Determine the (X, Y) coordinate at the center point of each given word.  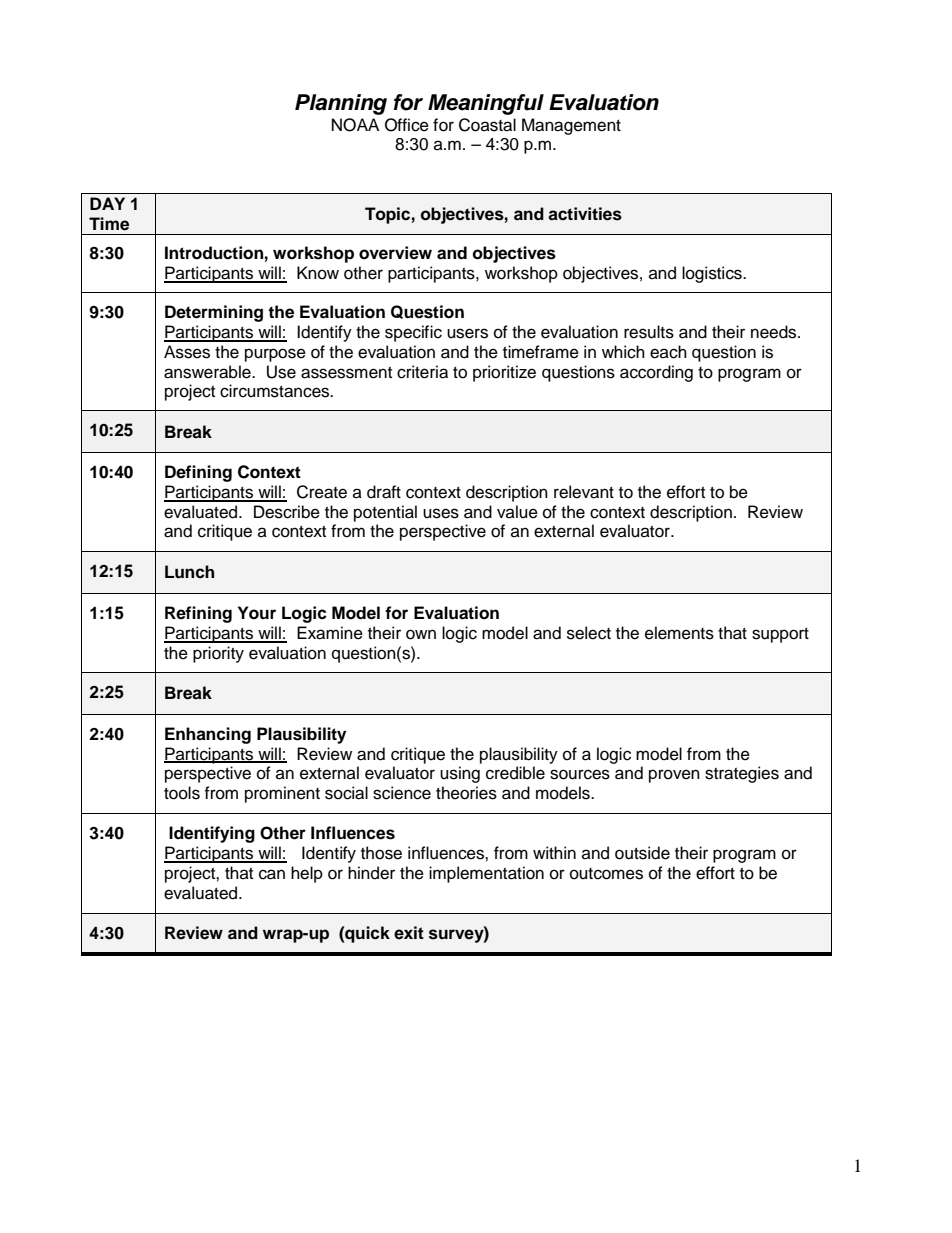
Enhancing (208, 735)
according (656, 373)
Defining (198, 473)
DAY (107, 203)
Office (407, 125)
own (421, 634)
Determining (214, 313)
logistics (713, 274)
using (460, 774)
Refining (198, 614)
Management (571, 126)
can (272, 874)
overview (395, 253)
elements (679, 633)
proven (674, 776)
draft (384, 492)
